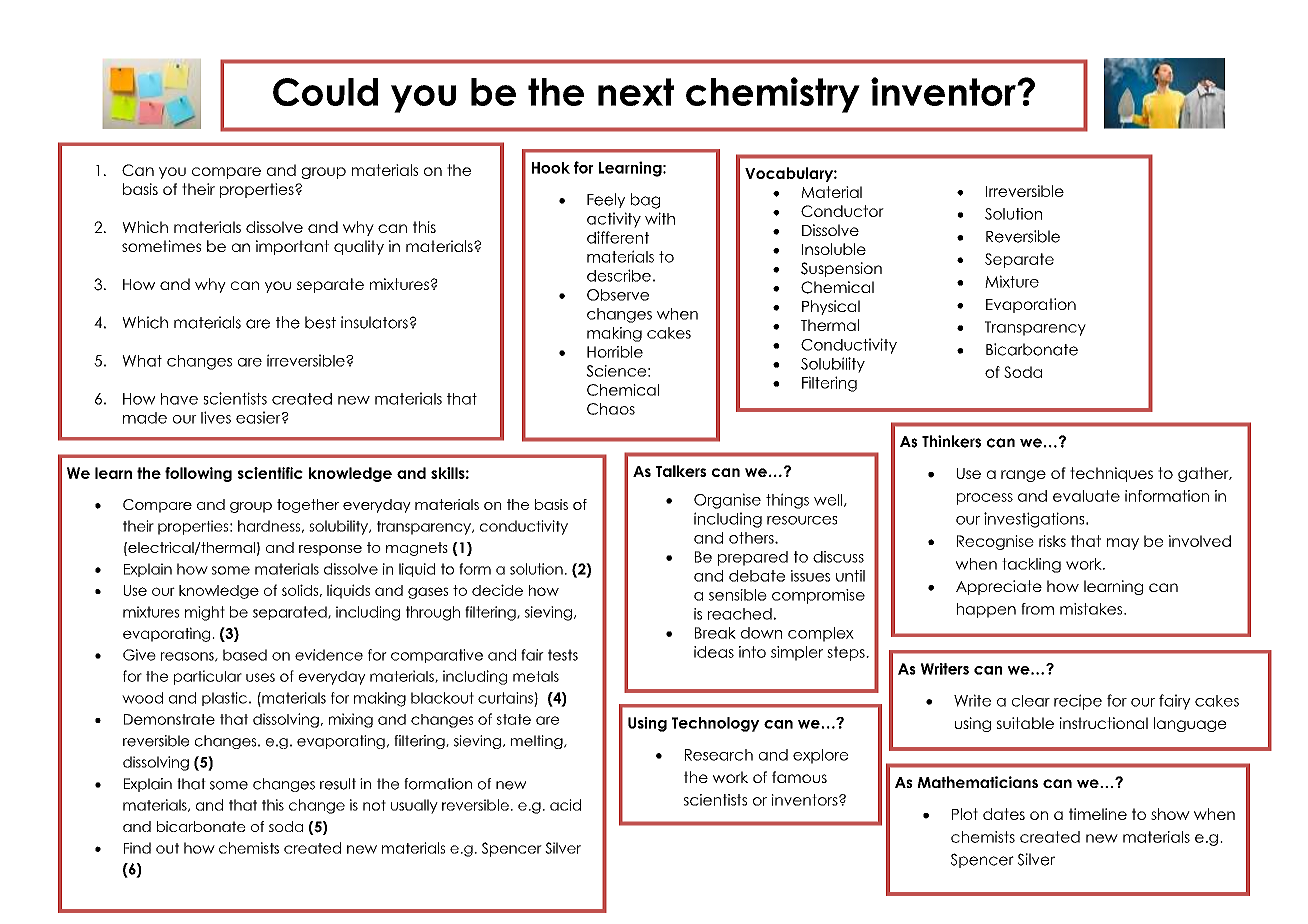 The image size is (1308, 924). What do you see at coordinates (1092, 609) in the screenshot?
I see `mistakes` at bounding box center [1092, 609].
